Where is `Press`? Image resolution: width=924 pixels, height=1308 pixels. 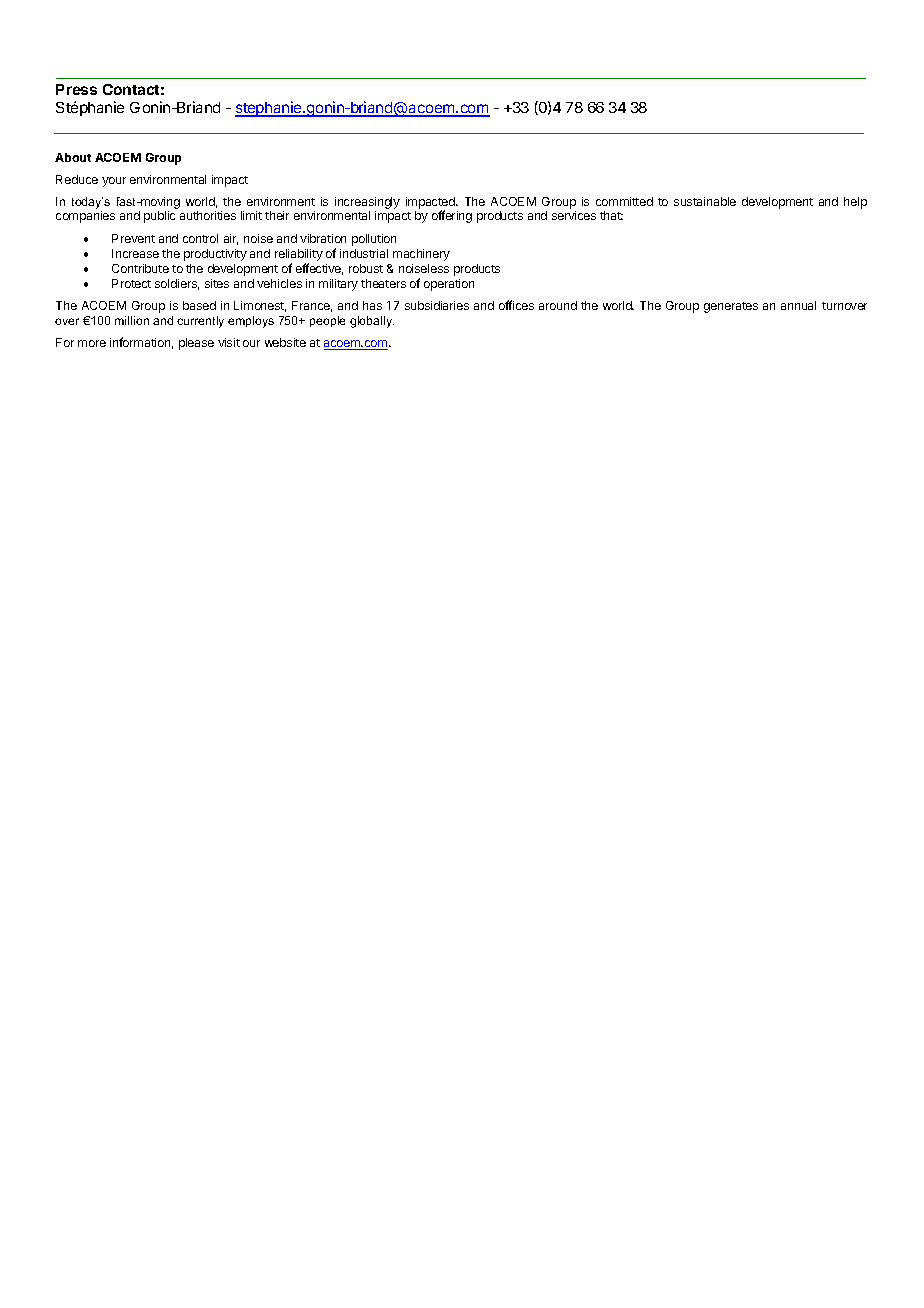
Press is located at coordinates (76, 89).
